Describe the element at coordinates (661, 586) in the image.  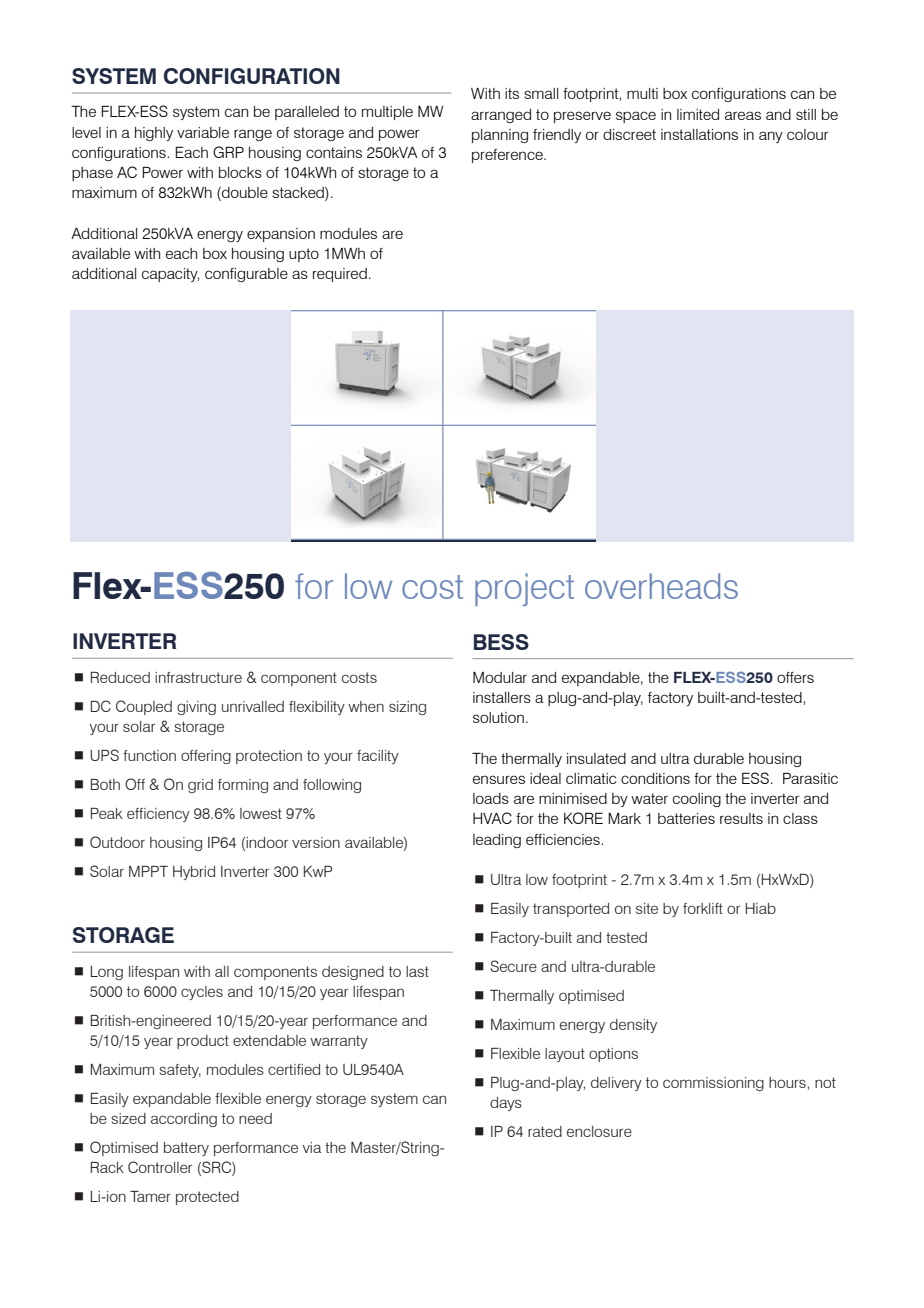
I see `overheads` at that location.
